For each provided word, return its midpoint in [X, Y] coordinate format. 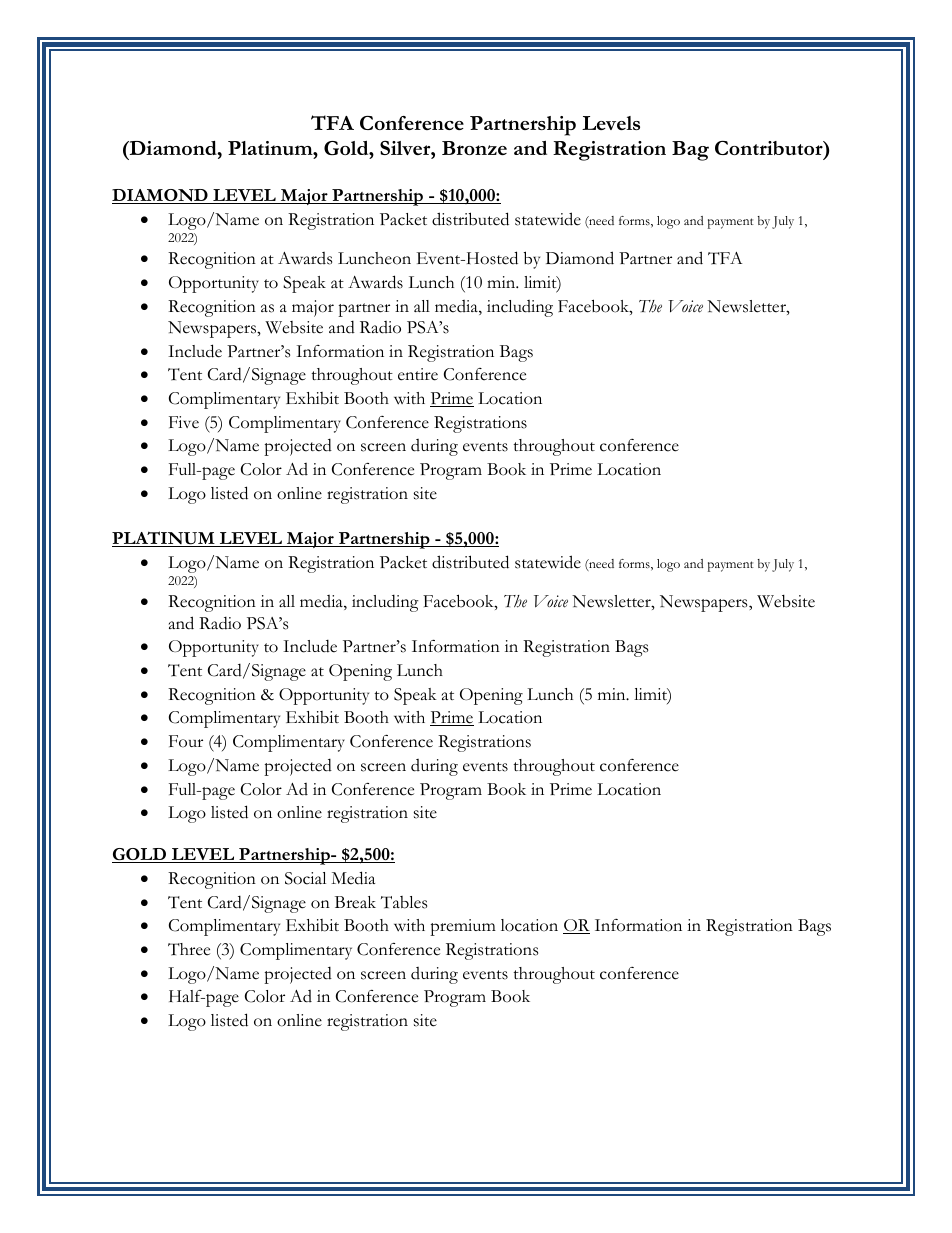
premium [463, 927]
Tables [404, 902]
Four [186, 741]
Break [355, 902]
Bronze [474, 148]
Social [305, 878]
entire [418, 374]
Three [189, 949]
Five [184, 422]
